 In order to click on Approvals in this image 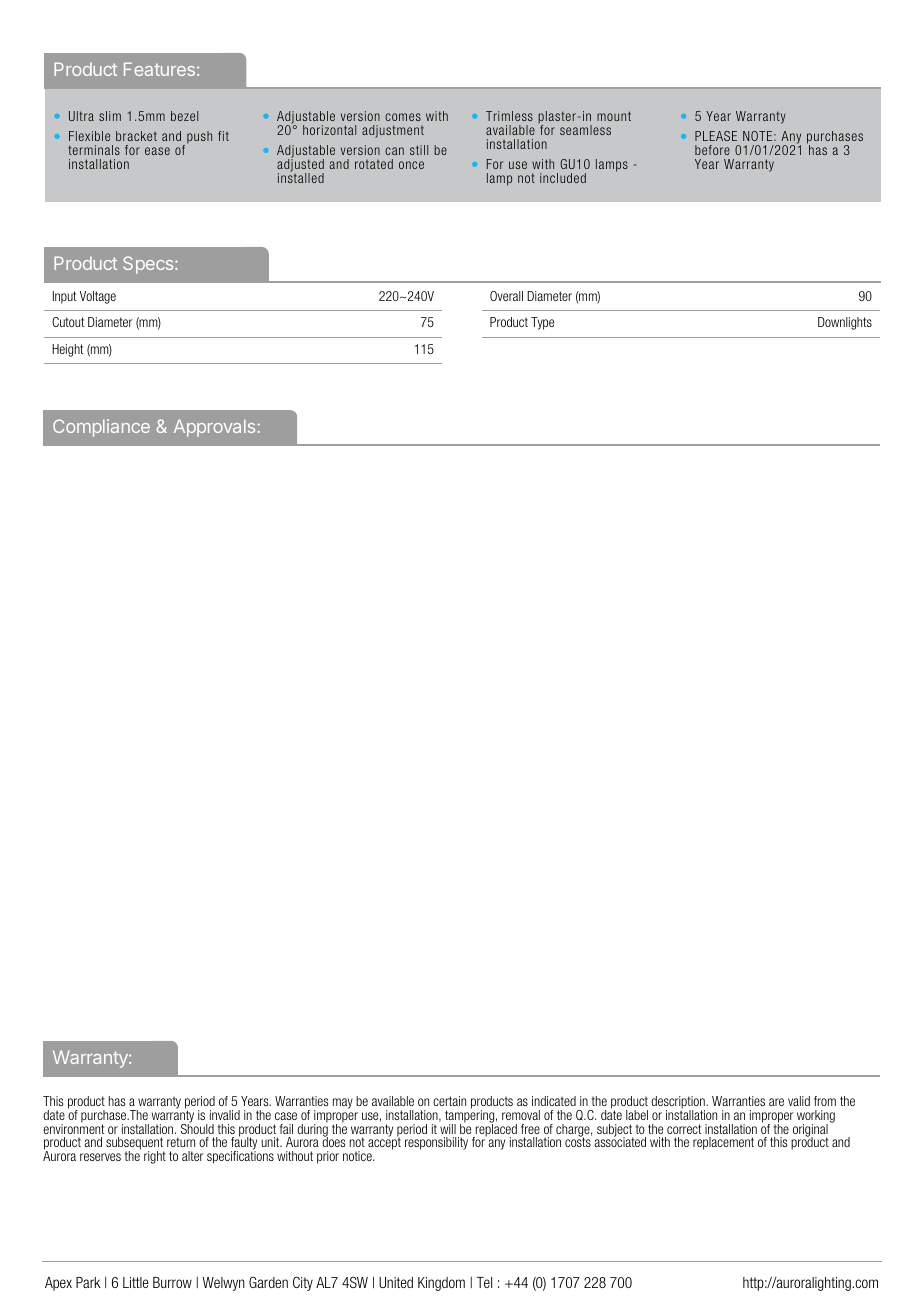, I will do `click(214, 428)`.
